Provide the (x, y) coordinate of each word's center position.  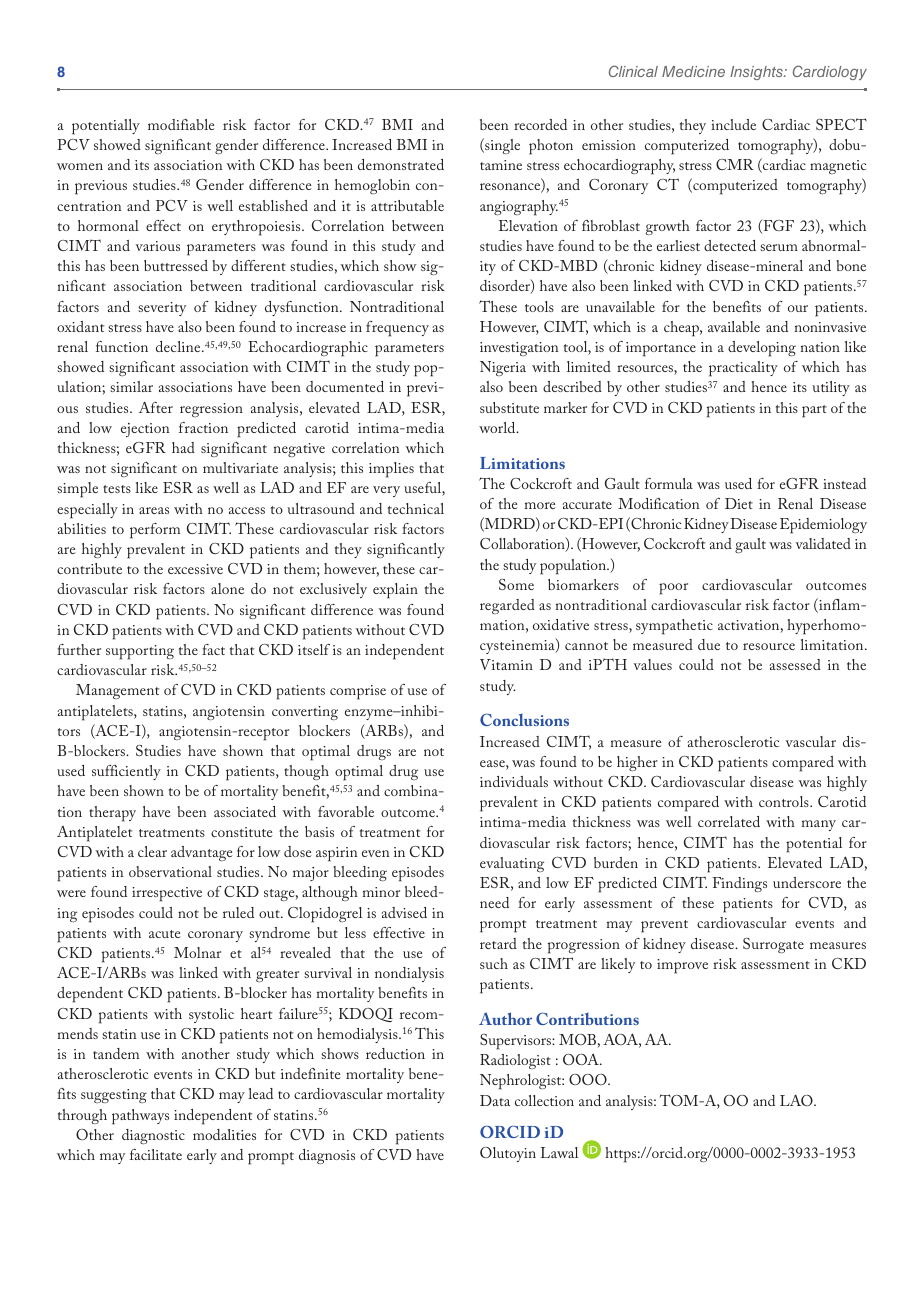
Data (495, 1100)
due (709, 644)
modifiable (181, 124)
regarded (507, 606)
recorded (540, 124)
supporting (140, 652)
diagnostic (153, 1136)
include (733, 124)
